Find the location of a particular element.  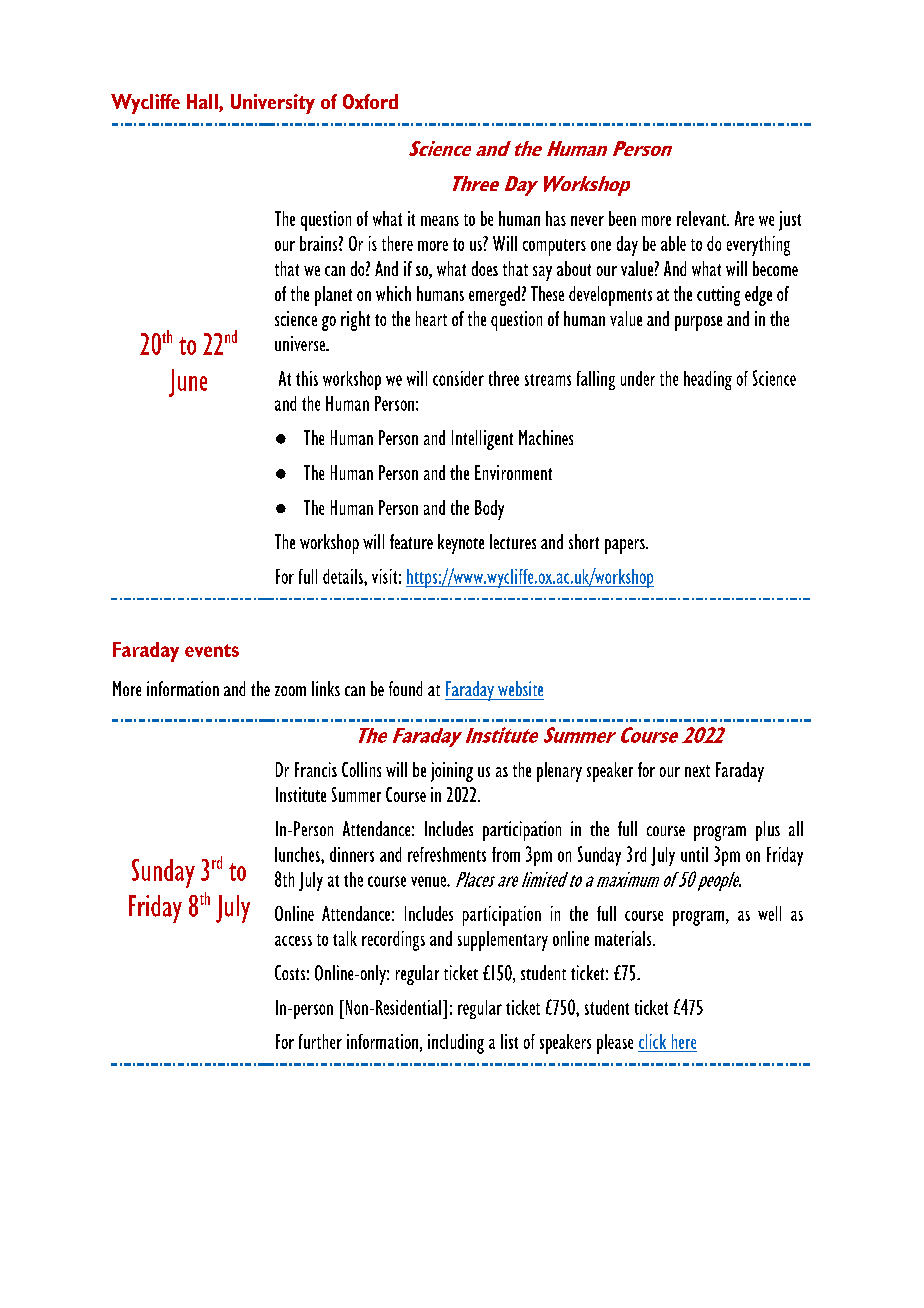

papers is located at coordinates (626, 546).
